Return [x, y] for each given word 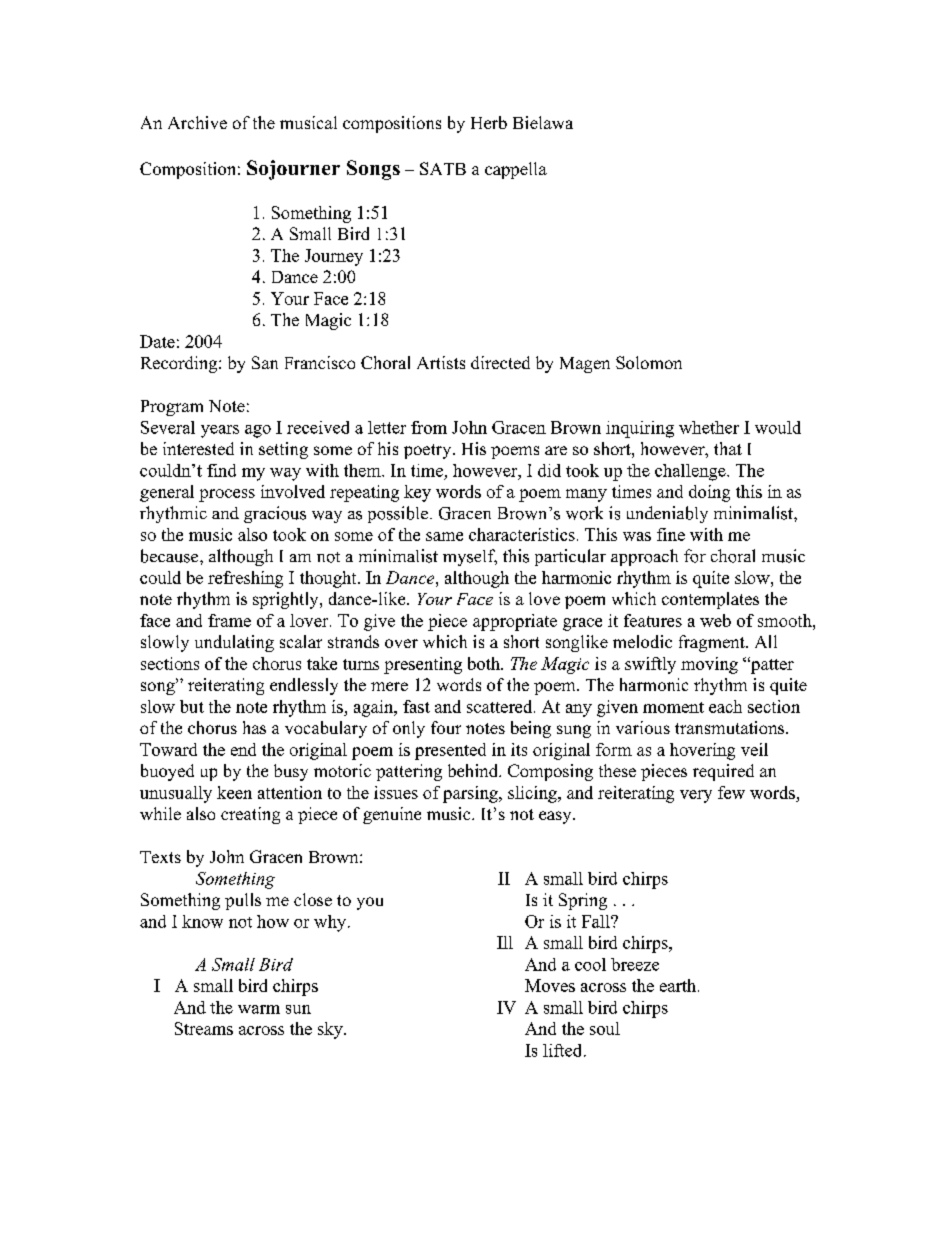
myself [470, 557]
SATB [443, 168]
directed [500, 362]
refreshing [245, 579]
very [696, 796]
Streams [204, 1028]
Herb [489, 122]
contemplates [710, 600]
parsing [471, 794]
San [265, 362]
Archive [197, 122]
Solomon [649, 362]
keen [234, 792]
